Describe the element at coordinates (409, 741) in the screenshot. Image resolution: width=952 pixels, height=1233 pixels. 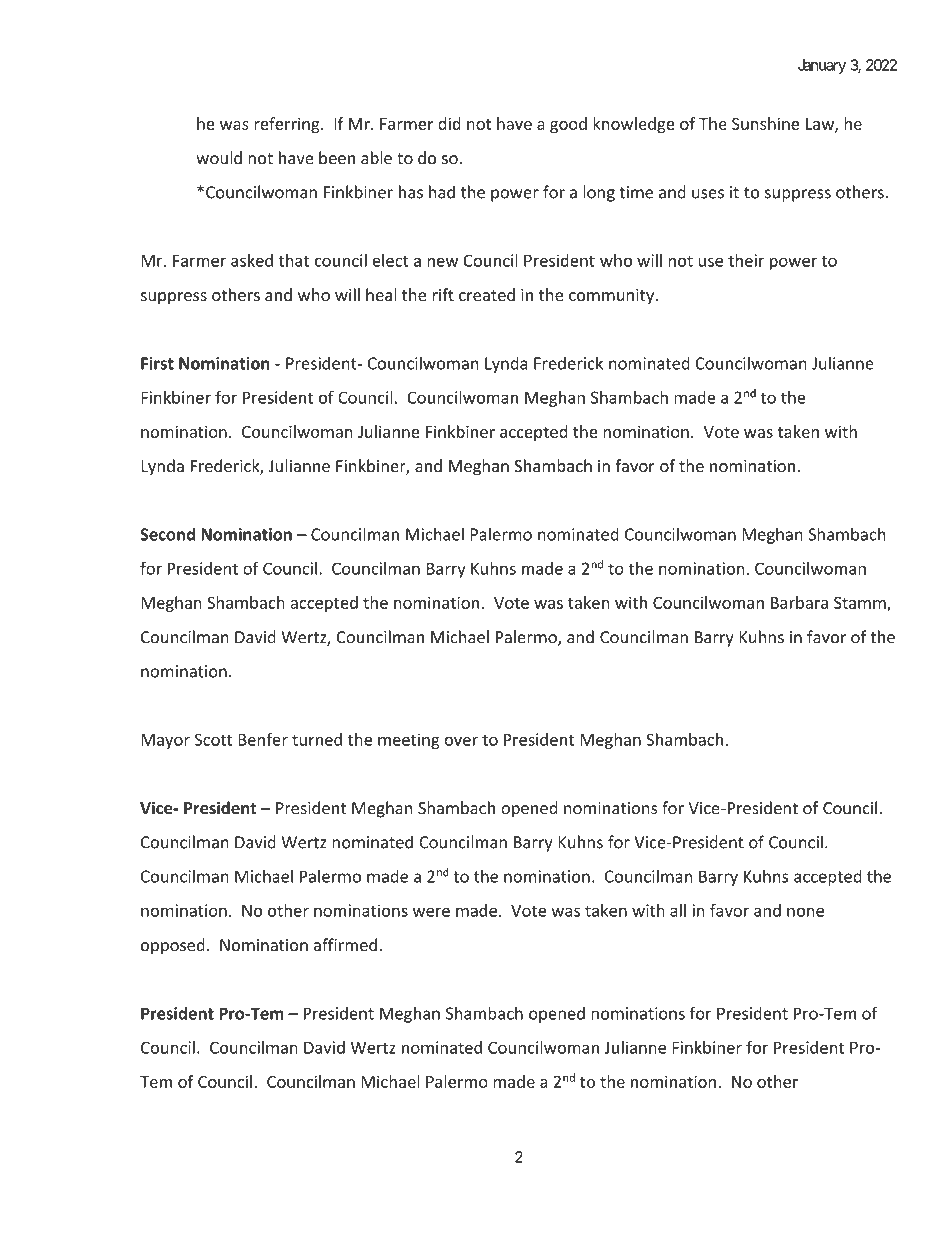
I see `meeting` at that location.
